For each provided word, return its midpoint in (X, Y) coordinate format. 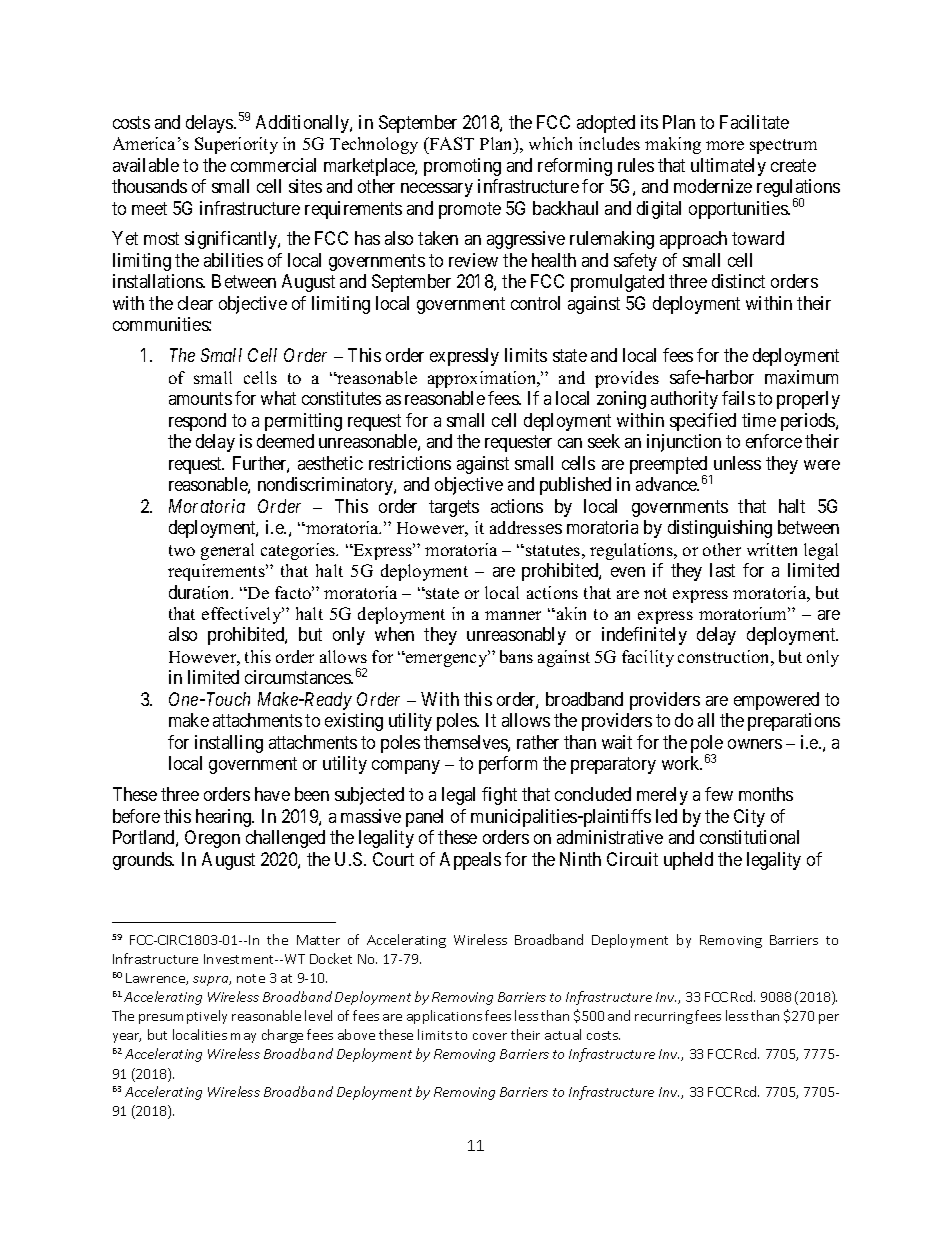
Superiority (236, 145)
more (725, 145)
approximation (483, 379)
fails (738, 398)
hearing (225, 818)
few (719, 794)
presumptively (183, 1017)
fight (499, 796)
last (722, 570)
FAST (450, 143)
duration (201, 592)
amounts (200, 398)
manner (513, 615)
